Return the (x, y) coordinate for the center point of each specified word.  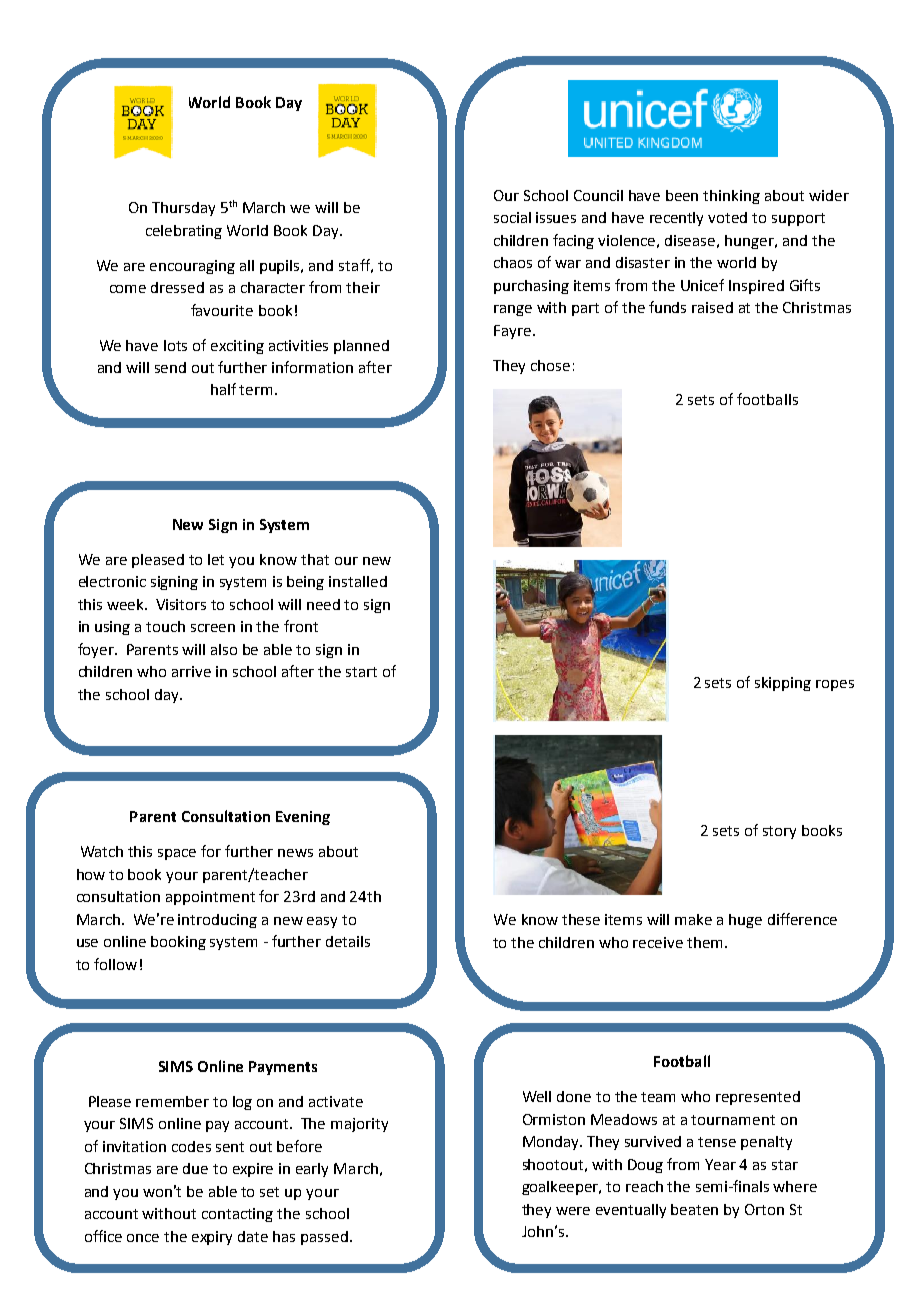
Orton (764, 1209)
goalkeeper (561, 1188)
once (143, 1238)
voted (727, 217)
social (512, 217)
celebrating (184, 232)
